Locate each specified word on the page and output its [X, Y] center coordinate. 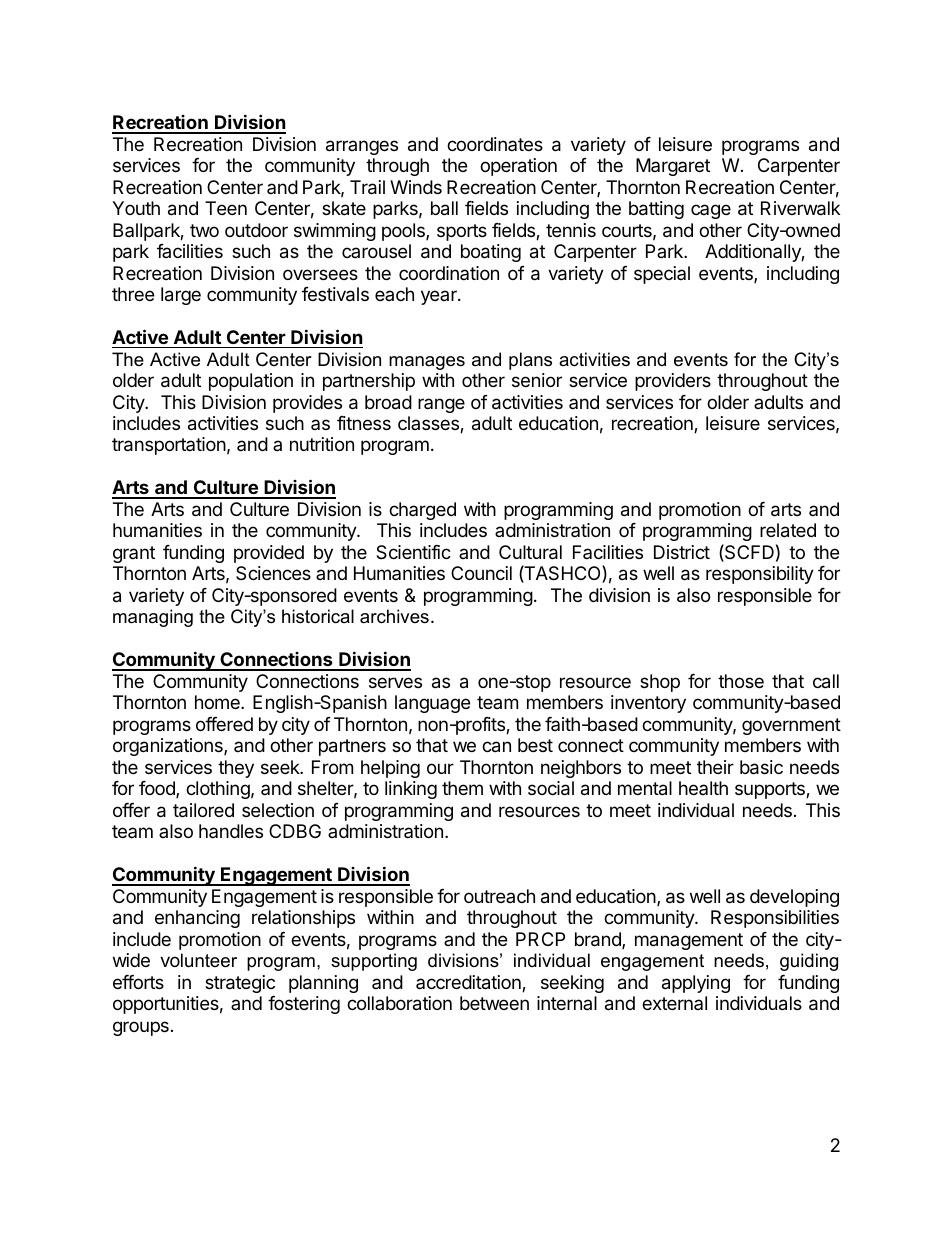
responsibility [760, 575]
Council [481, 573]
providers [673, 382]
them [462, 788]
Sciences [273, 573]
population [251, 382]
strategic [240, 984]
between [494, 1003]
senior [537, 380]
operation [518, 167]
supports [771, 790]
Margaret [673, 167]
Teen [226, 208]
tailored [203, 810]
